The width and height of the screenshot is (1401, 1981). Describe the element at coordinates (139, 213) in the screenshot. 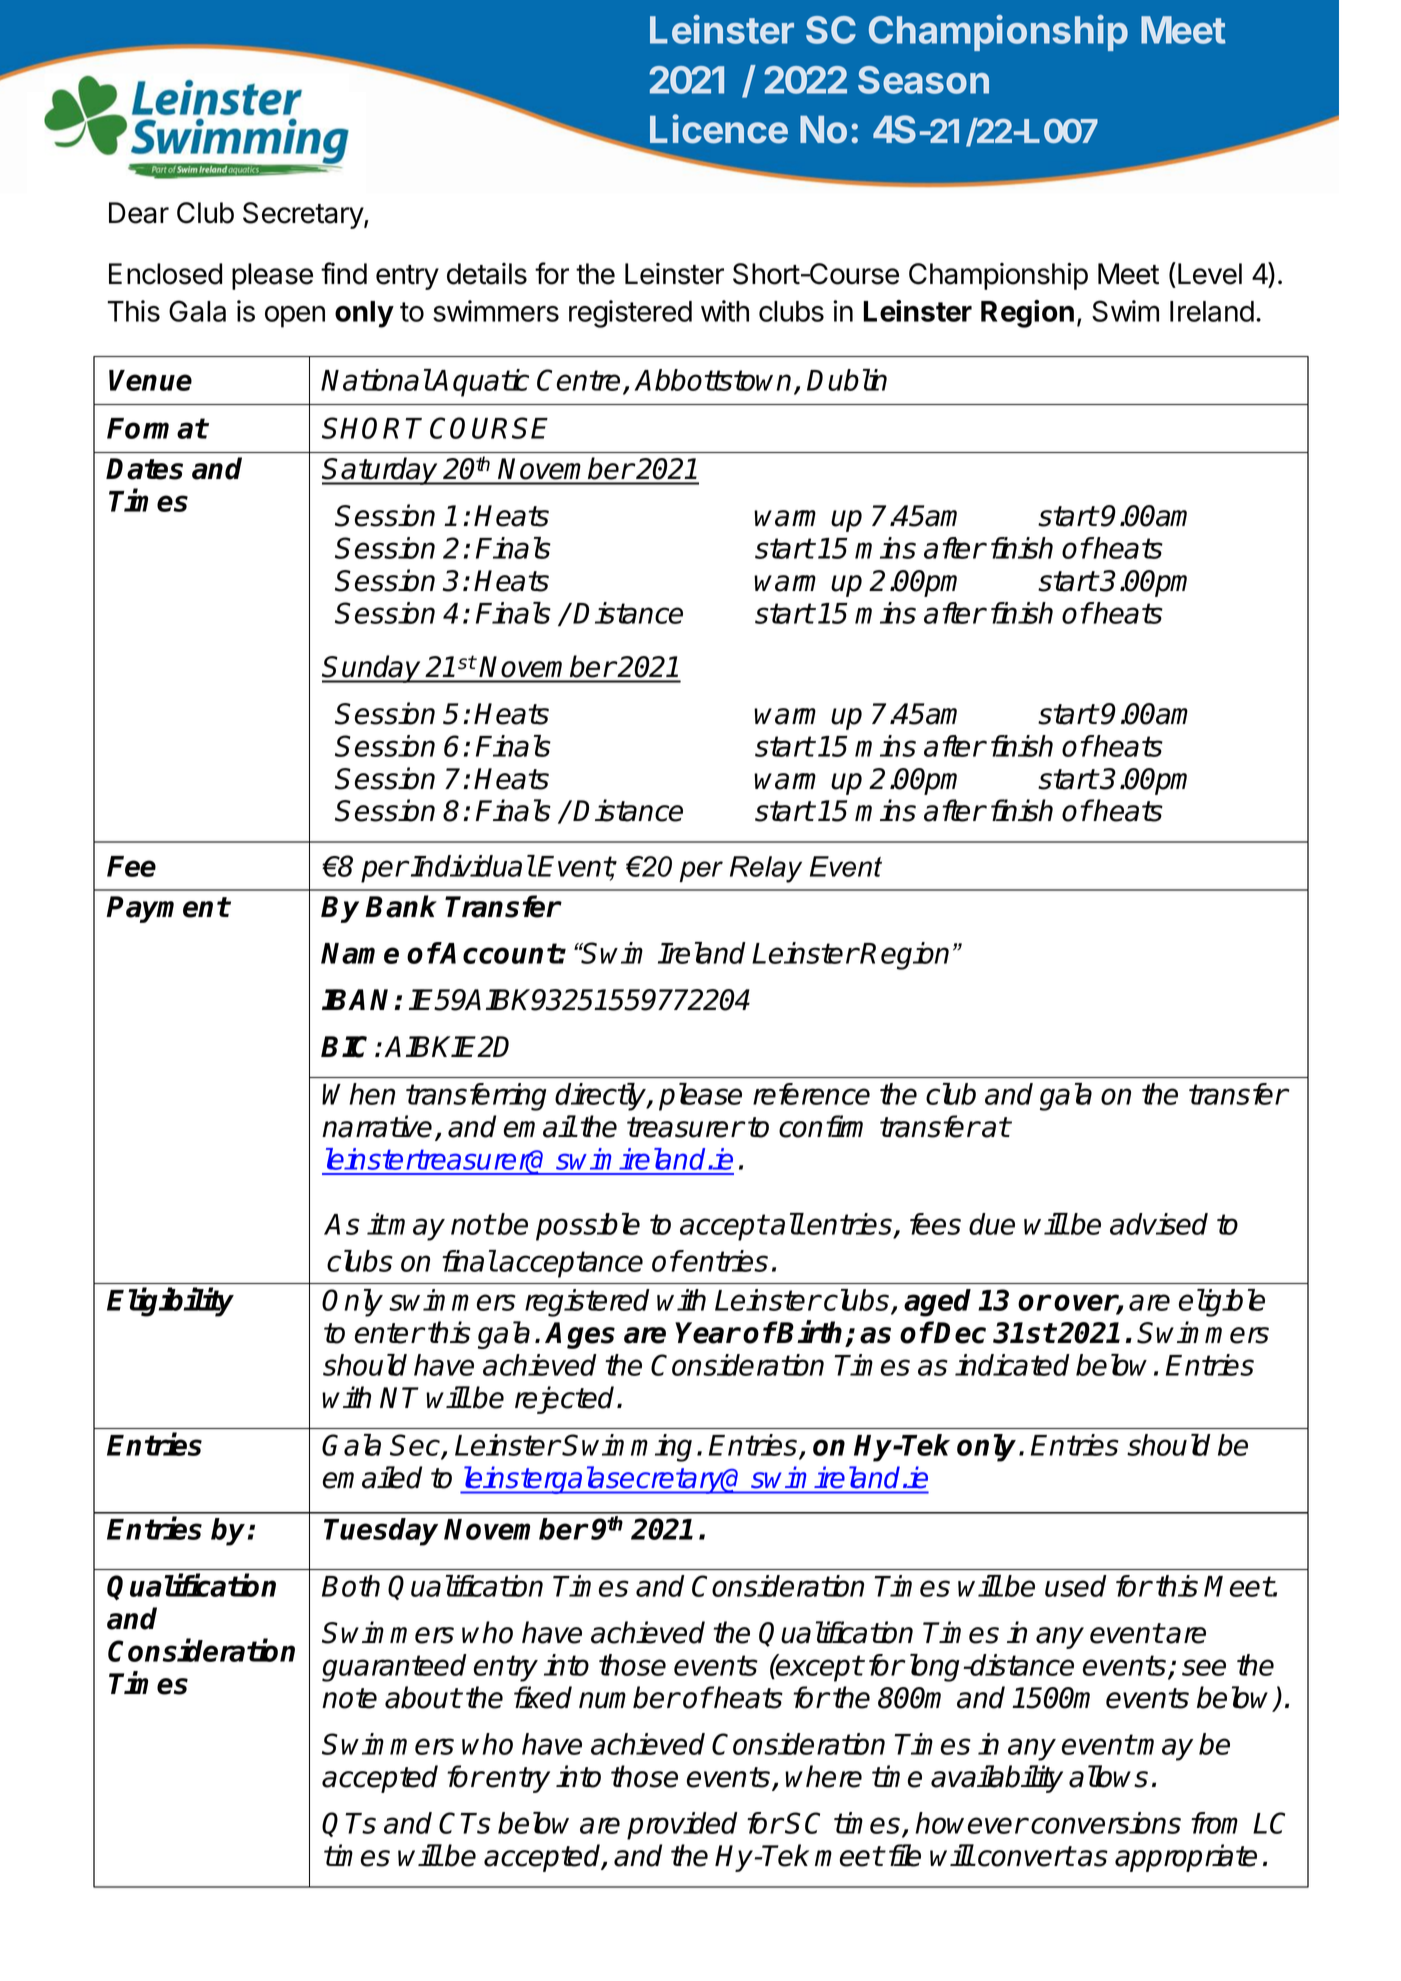

I see `Dear` at that location.
